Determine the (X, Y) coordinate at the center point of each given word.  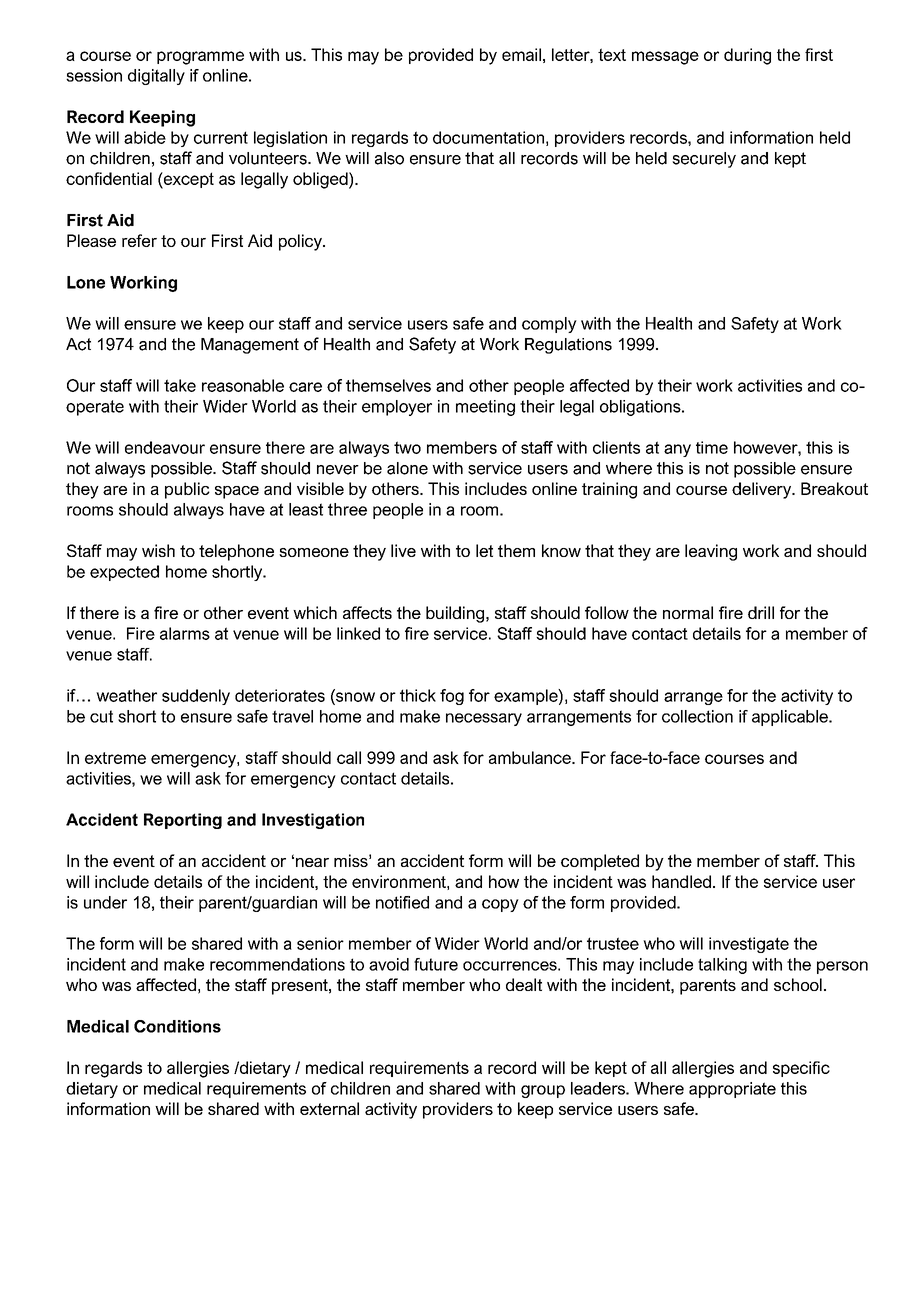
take (180, 385)
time (712, 447)
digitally (156, 77)
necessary (484, 719)
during (747, 56)
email (521, 54)
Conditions (177, 1026)
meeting (485, 408)
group (543, 1091)
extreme (115, 758)
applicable (791, 718)
